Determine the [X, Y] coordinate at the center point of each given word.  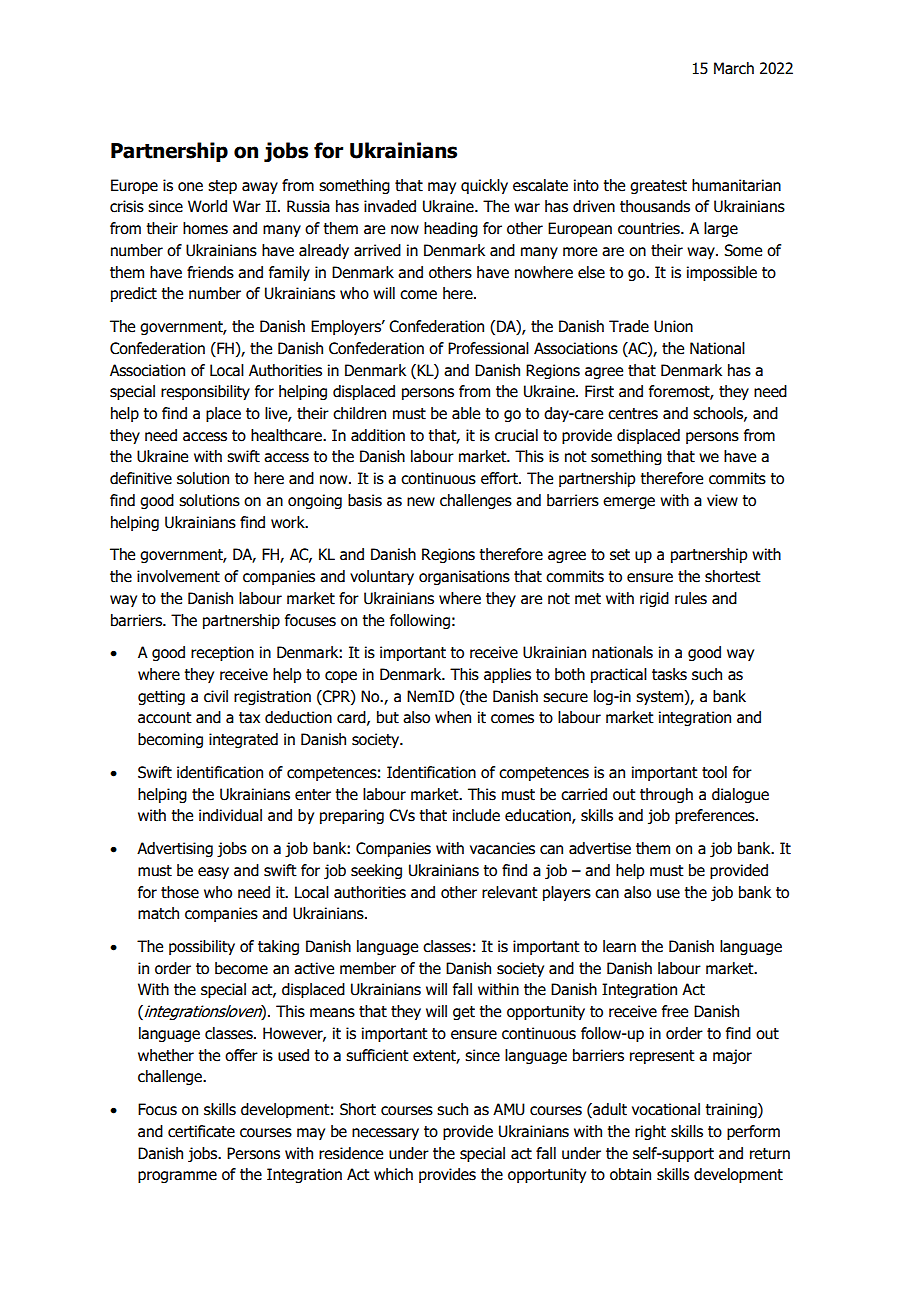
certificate [201, 1131]
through [666, 795]
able [466, 413]
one [190, 187]
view [722, 500]
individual [230, 815]
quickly [484, 186]
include [476, 815]
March [734, 68]
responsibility [205, 392]
